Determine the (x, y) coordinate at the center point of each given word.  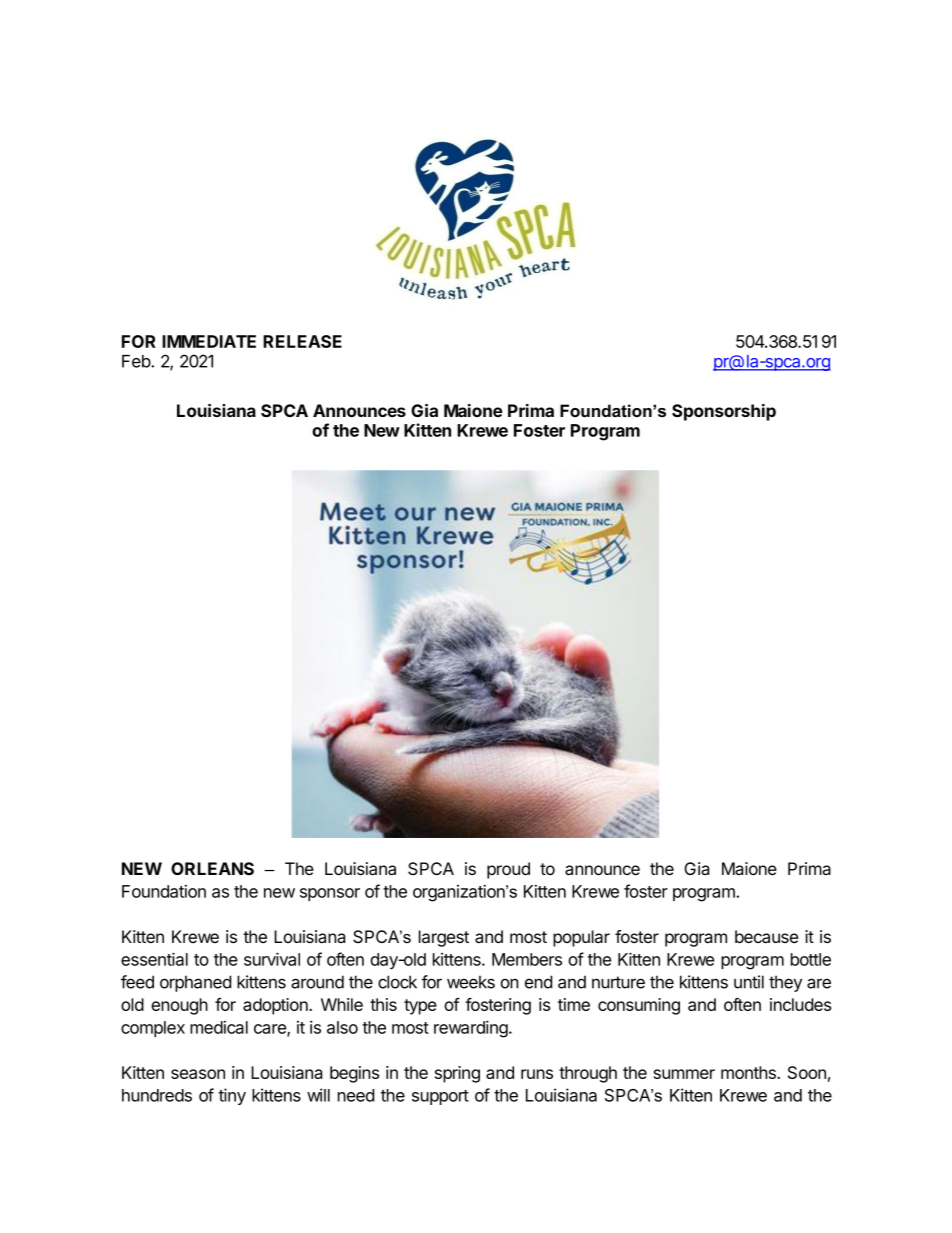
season (198, 1074)
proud (508, 870)
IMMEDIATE (209, 341)
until (749, 982)
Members (527, 959)
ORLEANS (212, 868)
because (766, 936)
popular (581, 938)
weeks (471, 982)
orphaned (195, 983)
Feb (137, 361)
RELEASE (302, 341)
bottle (811, 959)
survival (272, 959)
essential (154, 959)
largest (444, 938)
